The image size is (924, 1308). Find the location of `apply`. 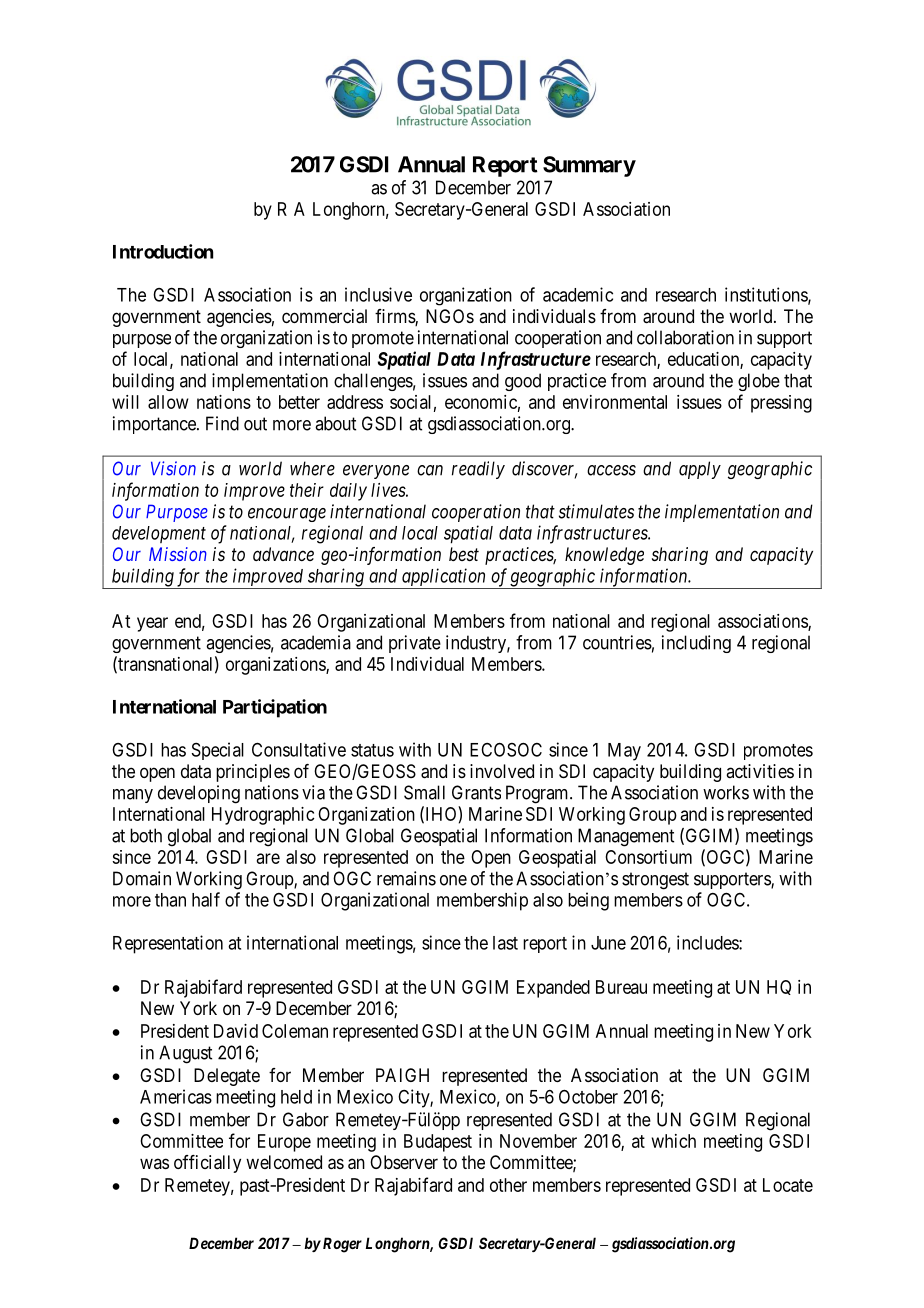

apply is located at coordinates (700, 470).
